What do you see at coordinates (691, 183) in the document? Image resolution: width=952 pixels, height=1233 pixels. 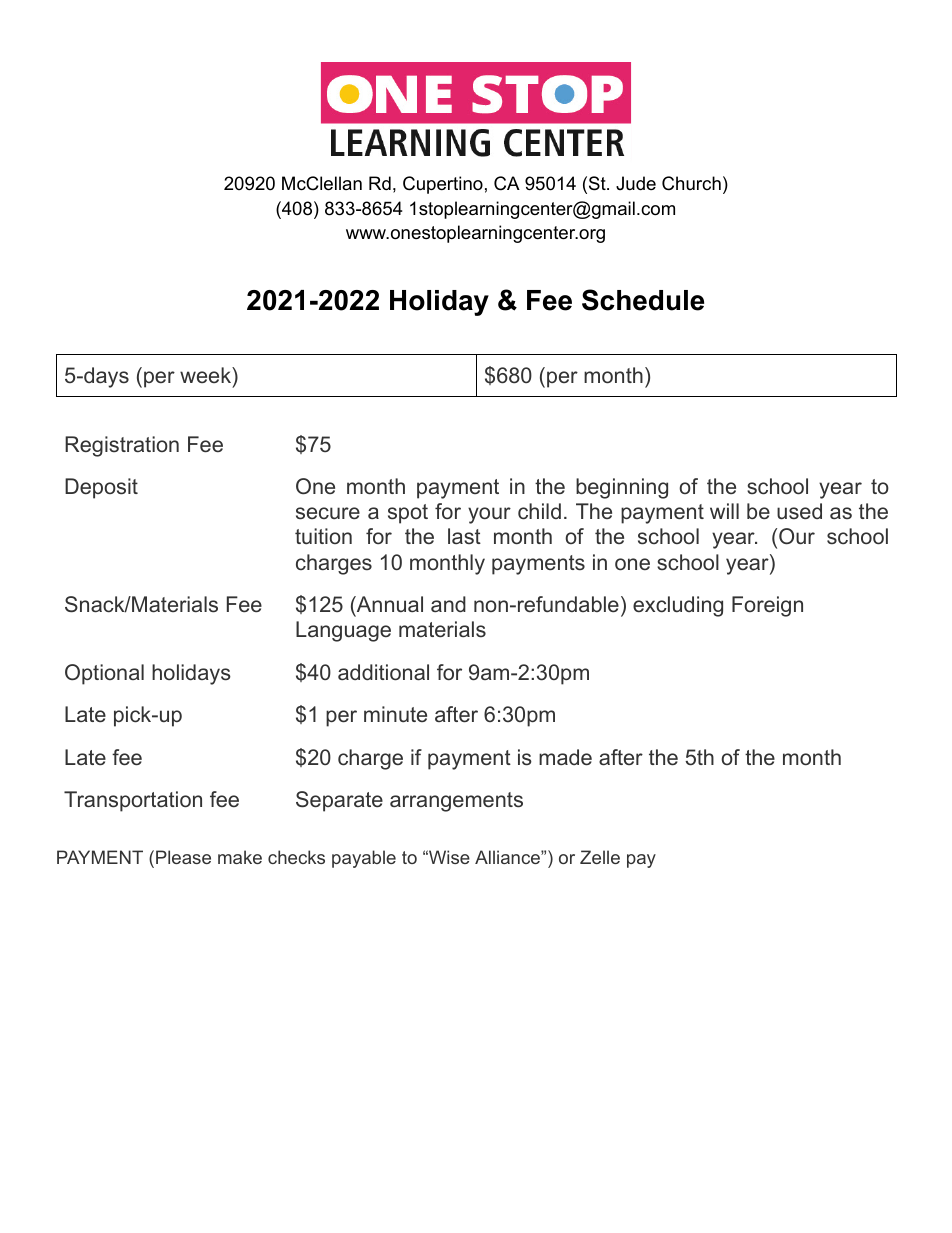 I see `Church` at bounding box center [691, 183].
